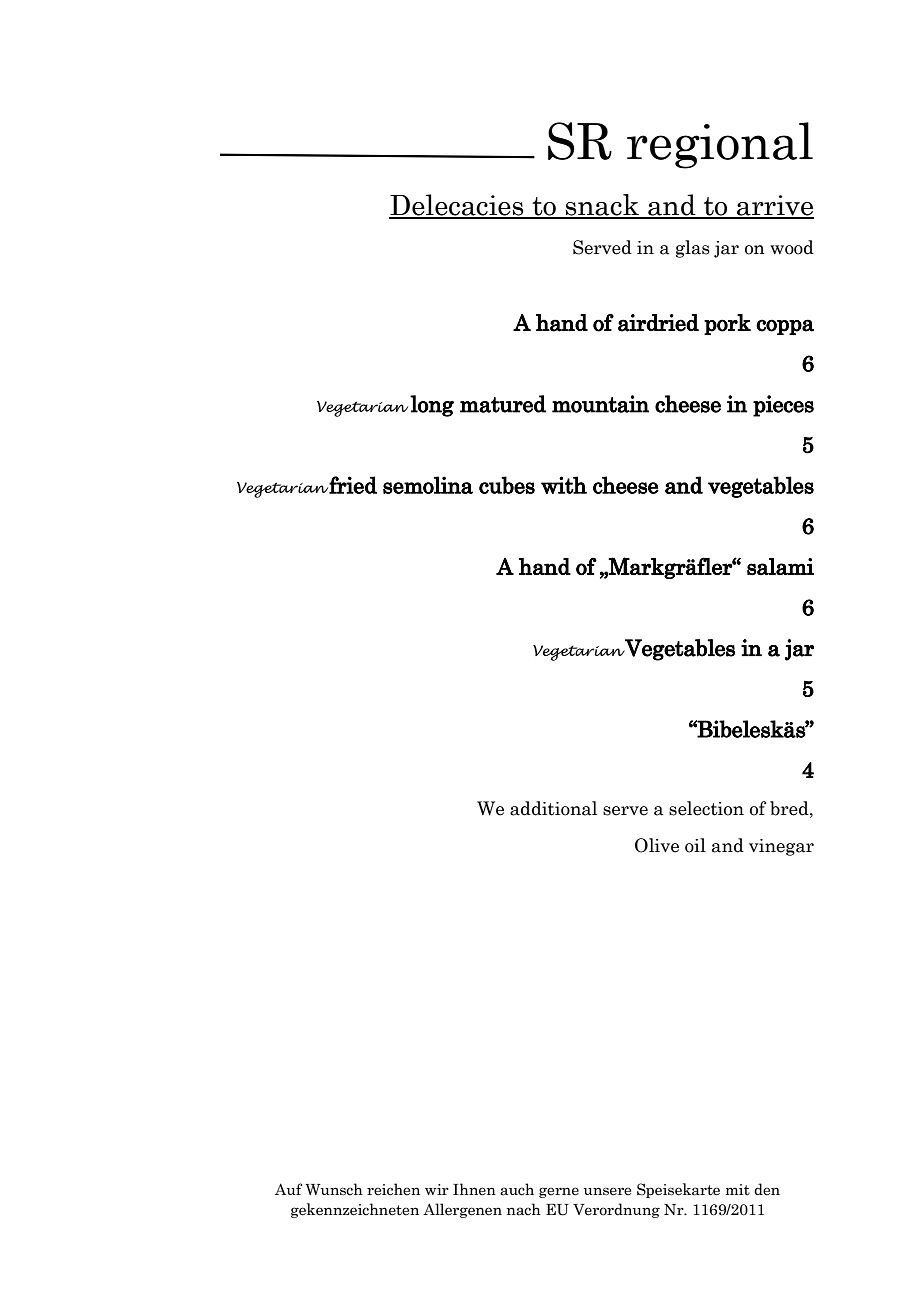 Image resolution: width=924 pixels, height=1308 pixels. I want to click on wood, so click(792, 247).
